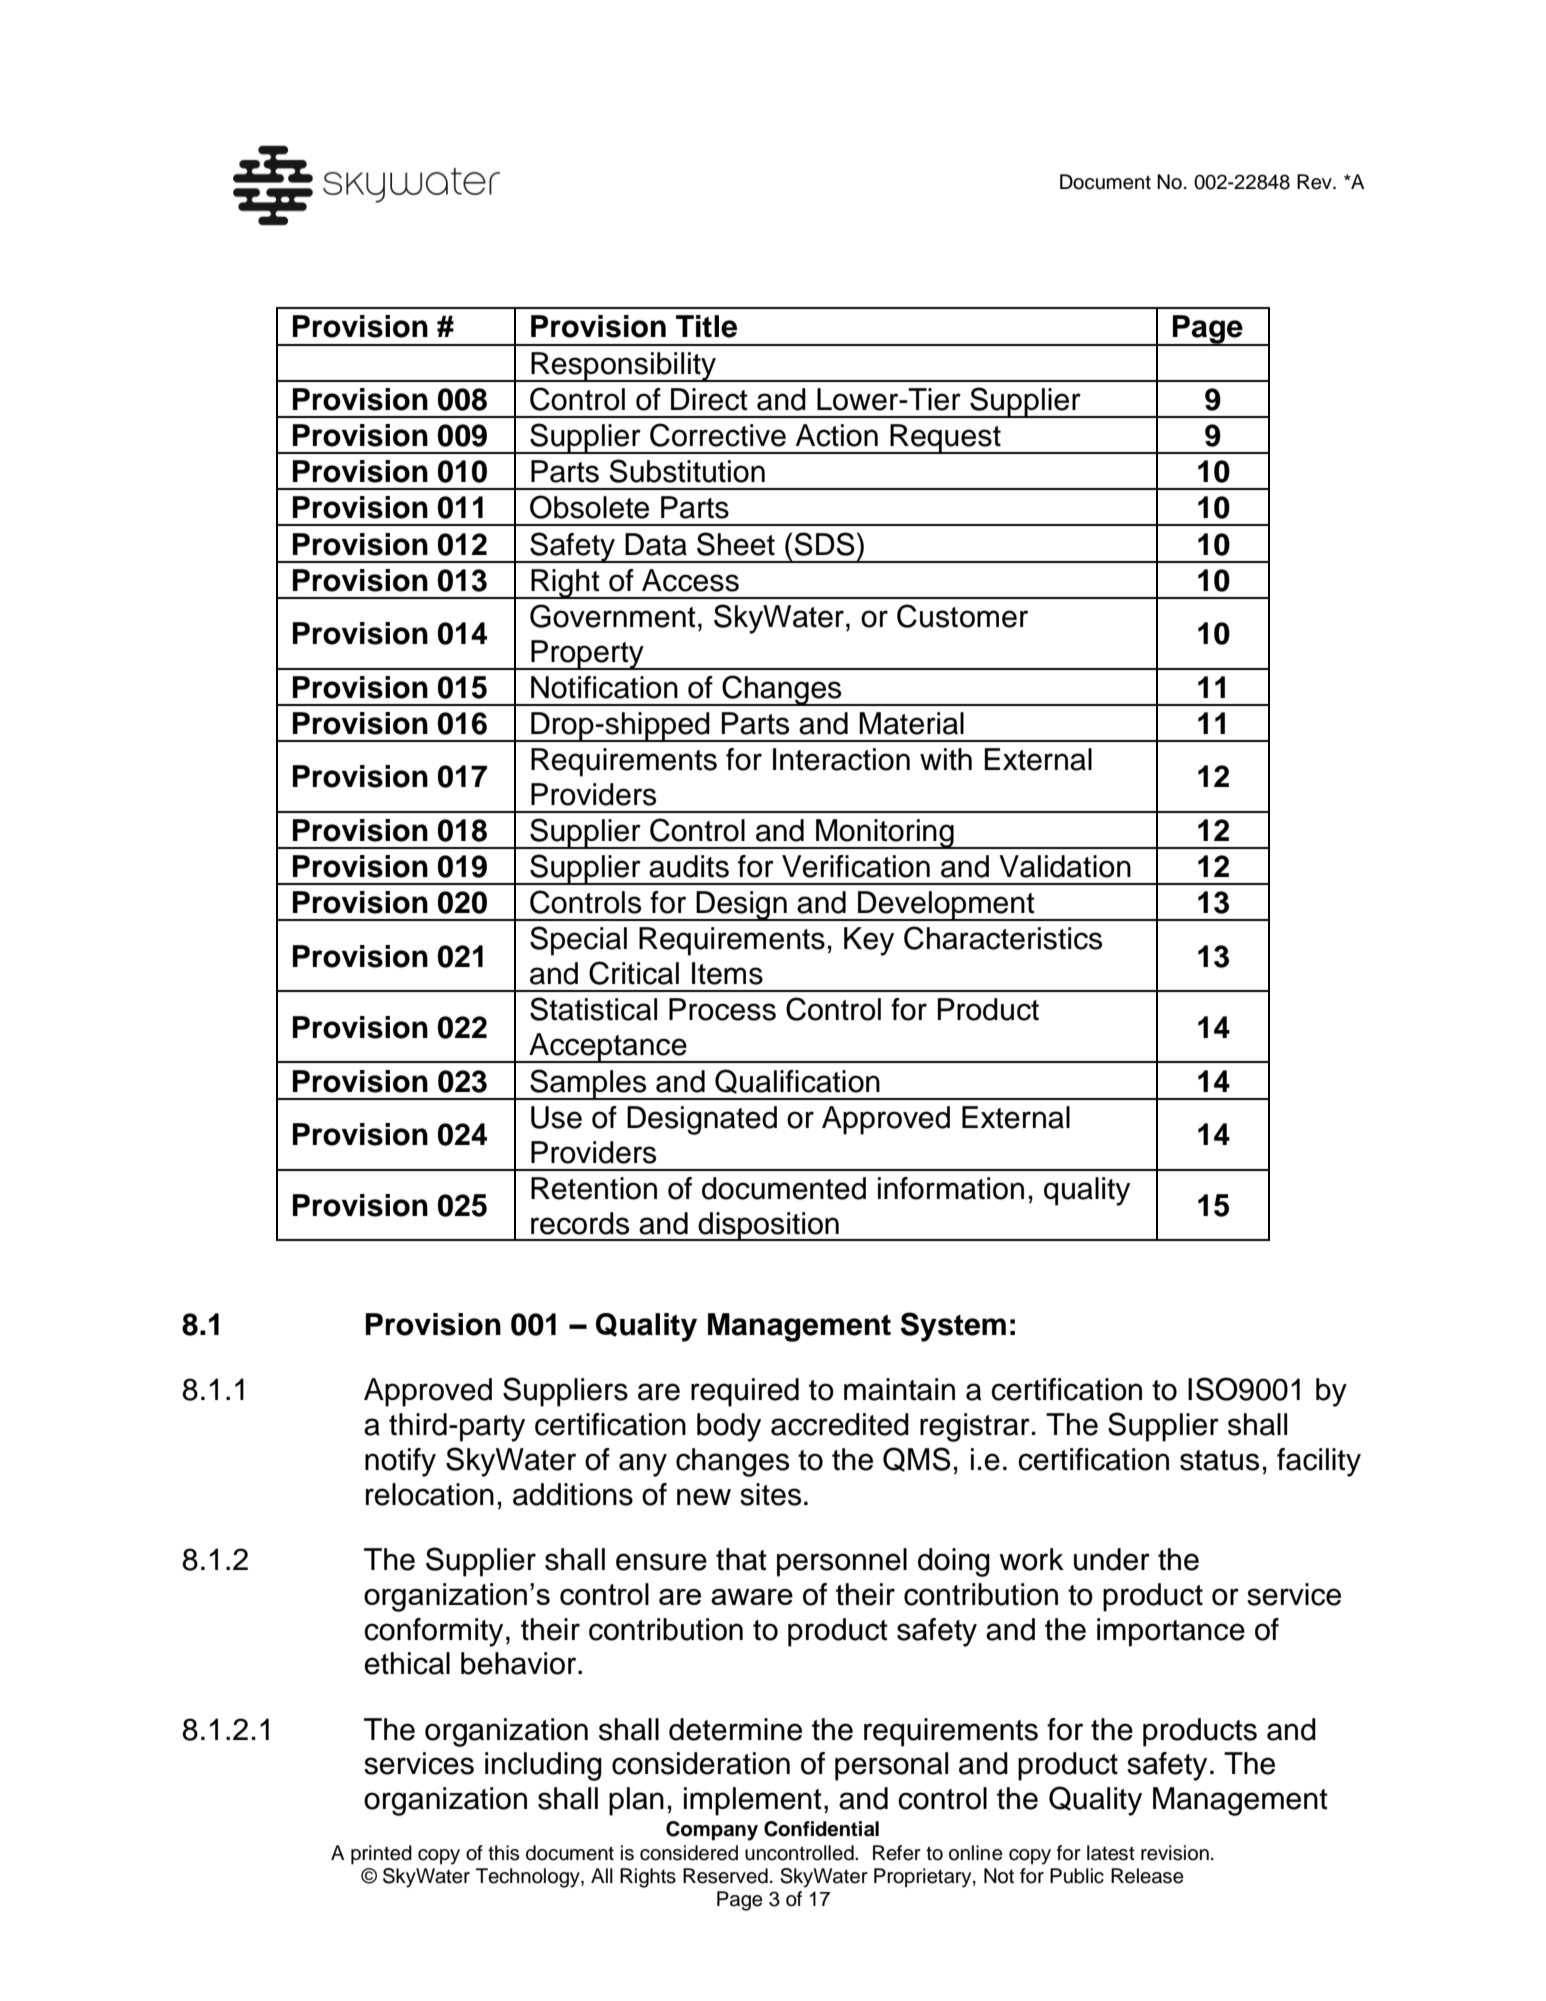 Image resolution: width=1546 pixels, height=2001 pixels. What do you see at coordinates (1003, 938) in the page?
I see `Characteristics` at bounding box center [1003, 938].
